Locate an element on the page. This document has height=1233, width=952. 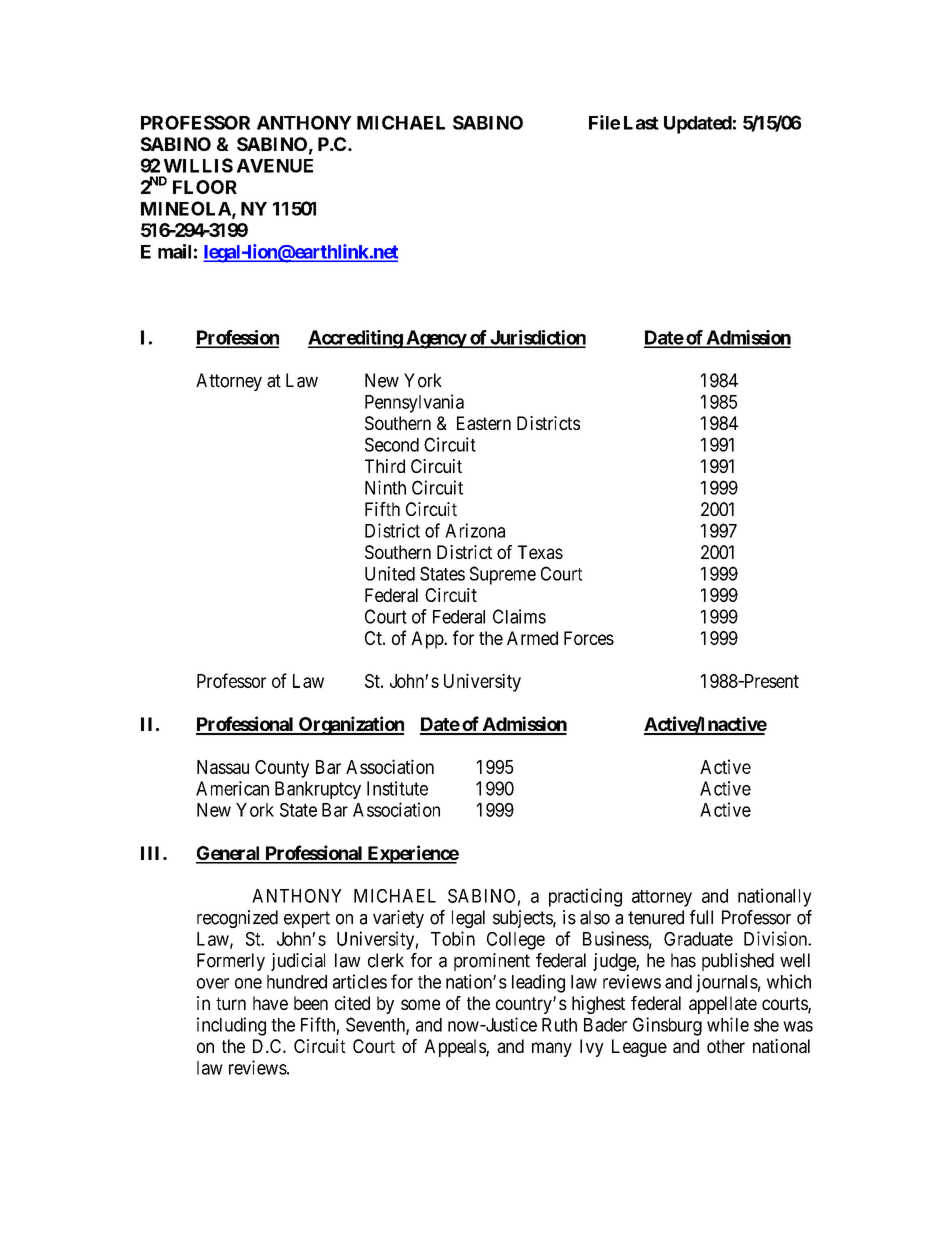
Forces is located at coordinates (589, 638).
